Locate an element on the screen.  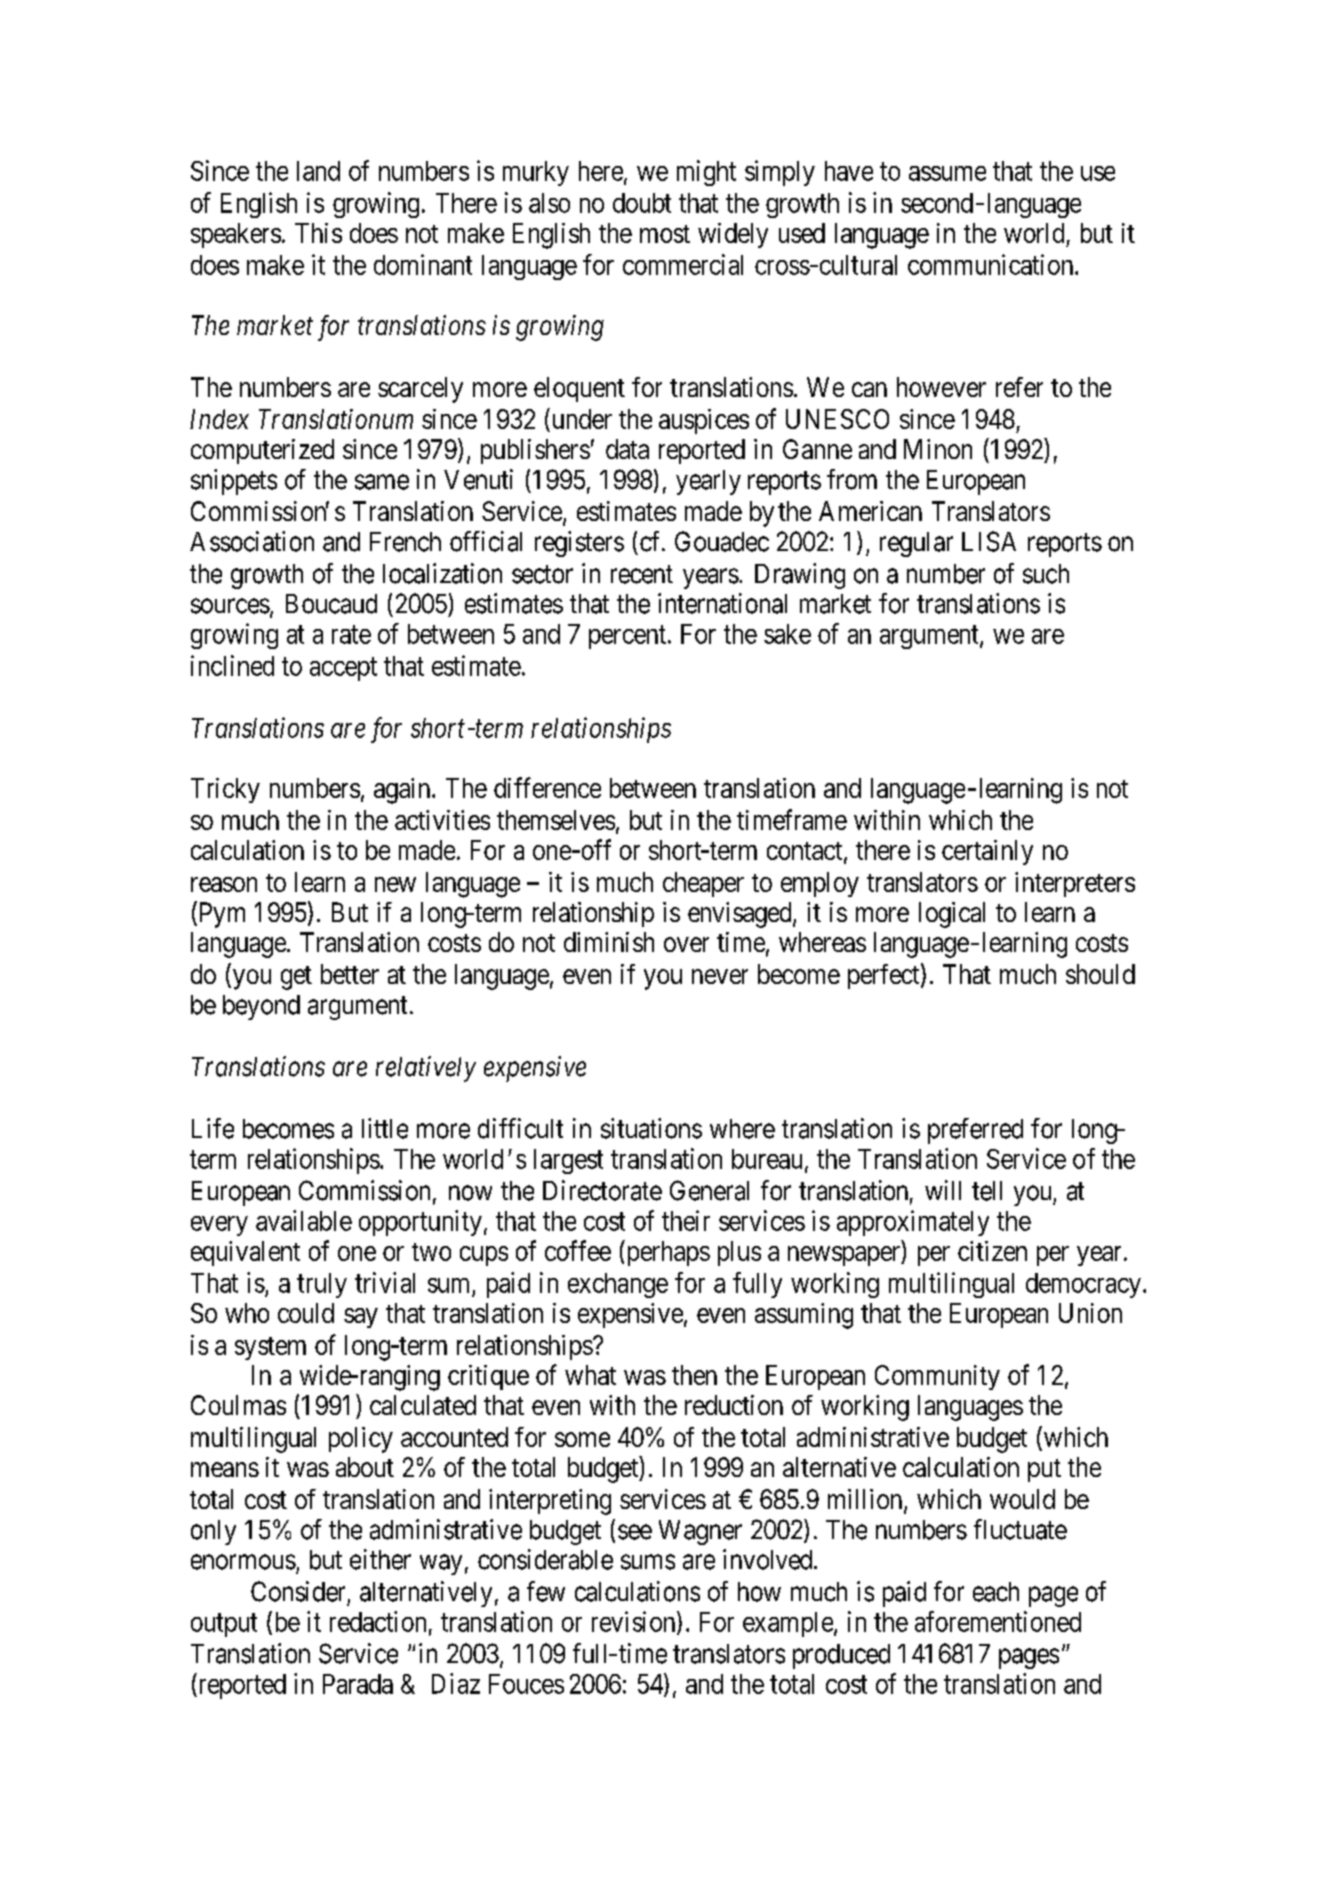
revision is located at coordinates (635, 1622).
